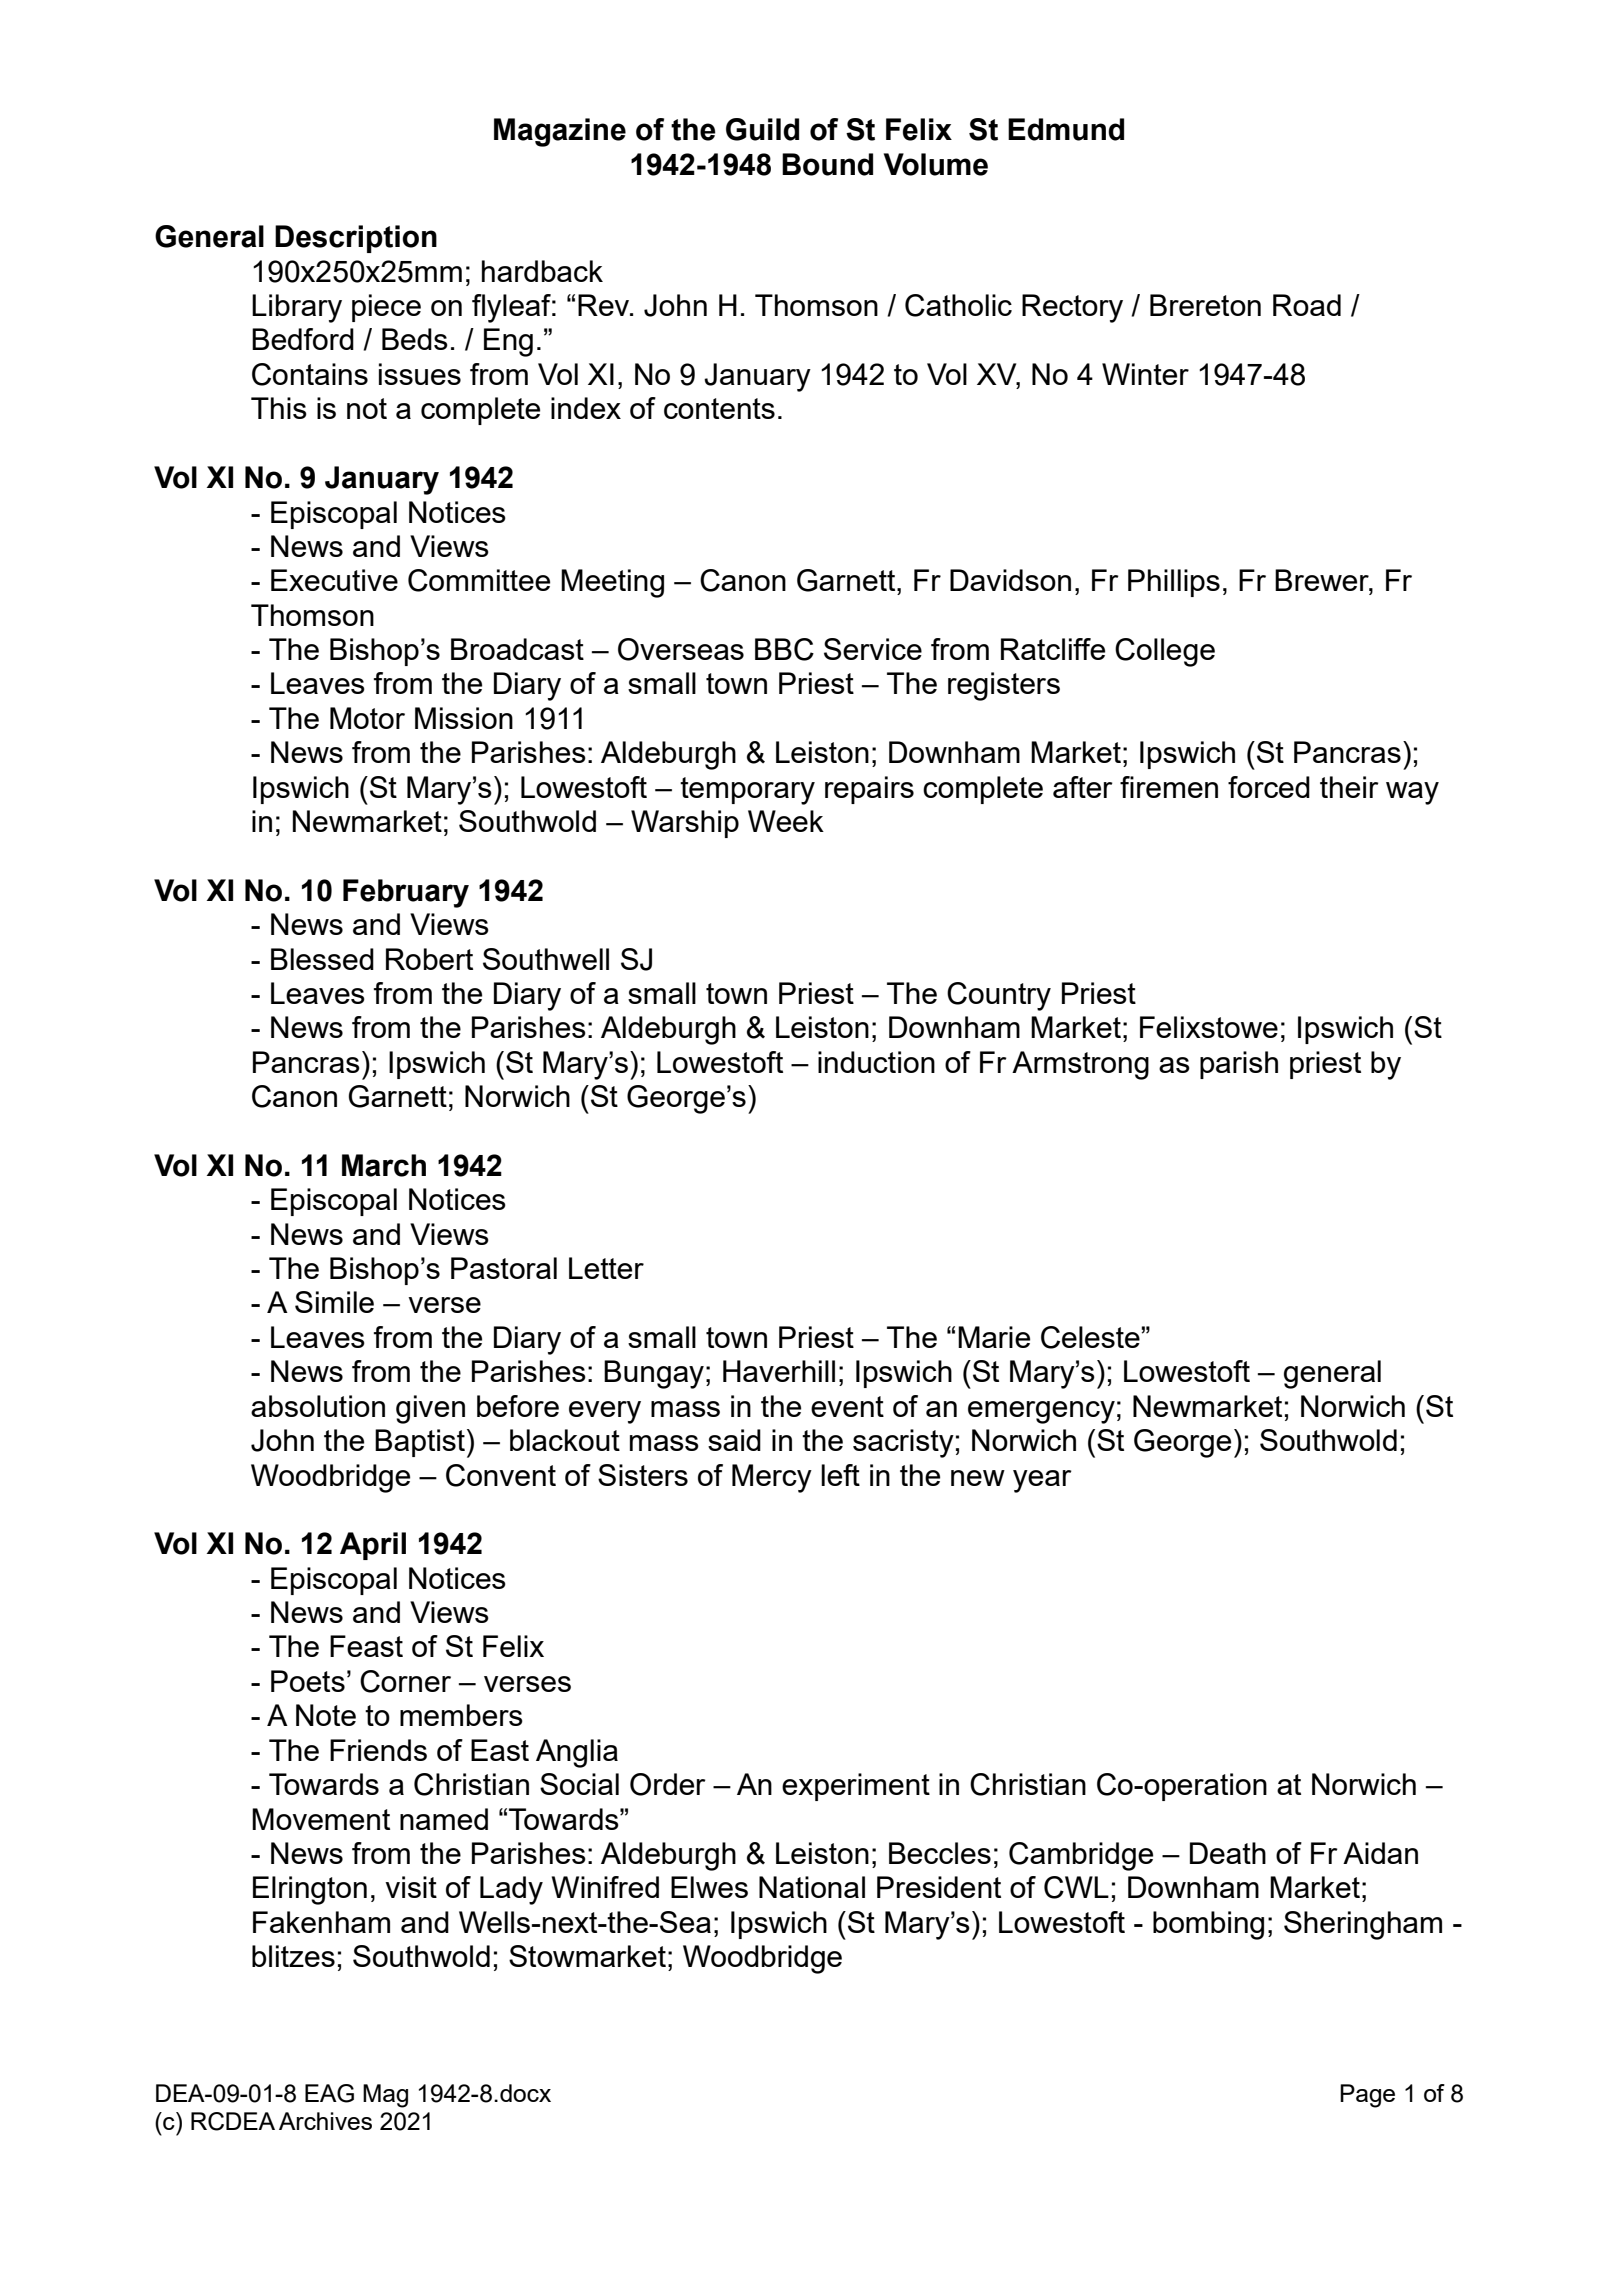  Describe the element at coordinates (329, 2093) in the screenshot. I see `EAG` at that location.
